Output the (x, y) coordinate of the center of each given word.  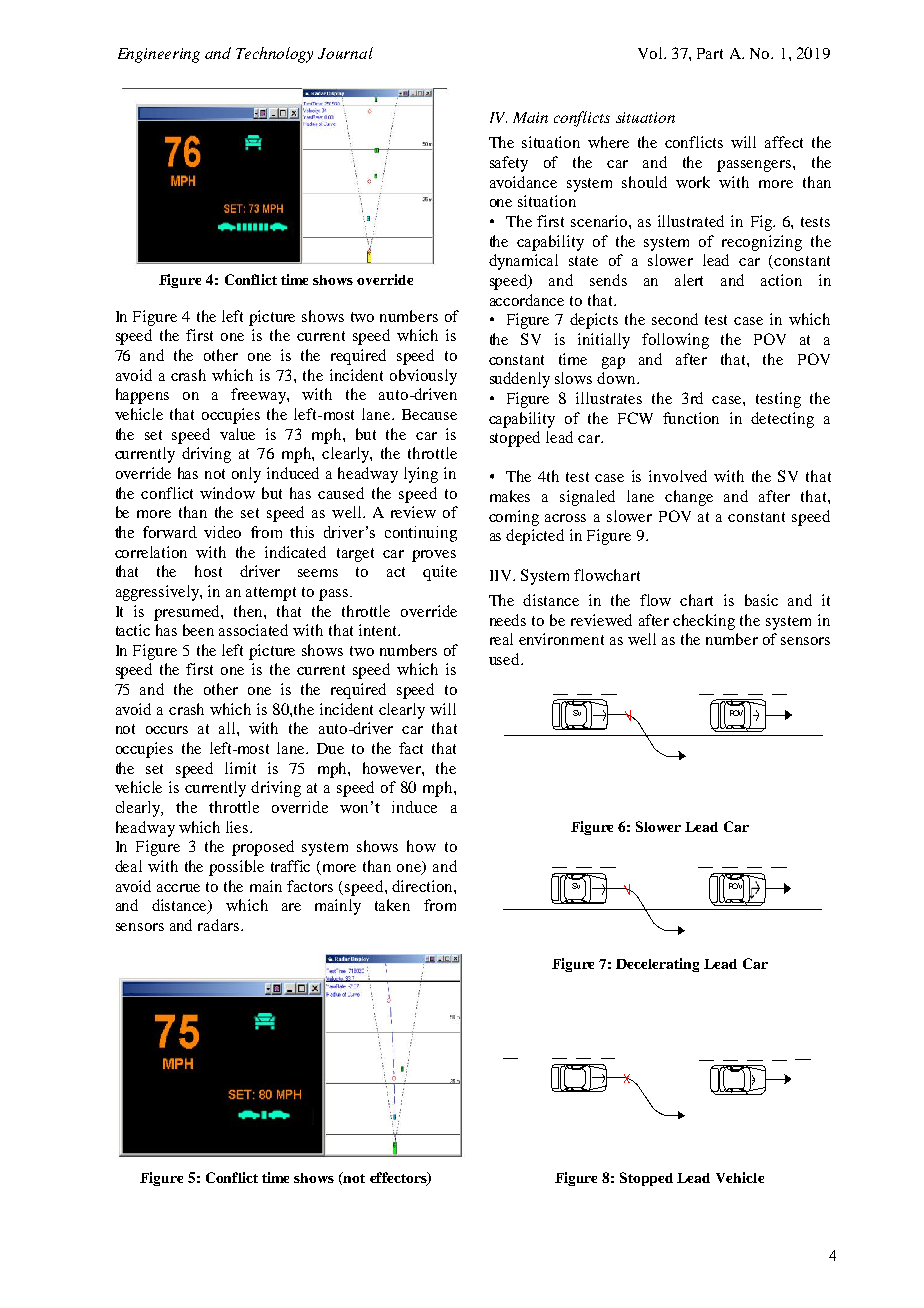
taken (392, 905)
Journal (345, 53)
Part (710, 53)
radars (220, 925)
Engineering (159, 55)
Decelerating (657, 965)
